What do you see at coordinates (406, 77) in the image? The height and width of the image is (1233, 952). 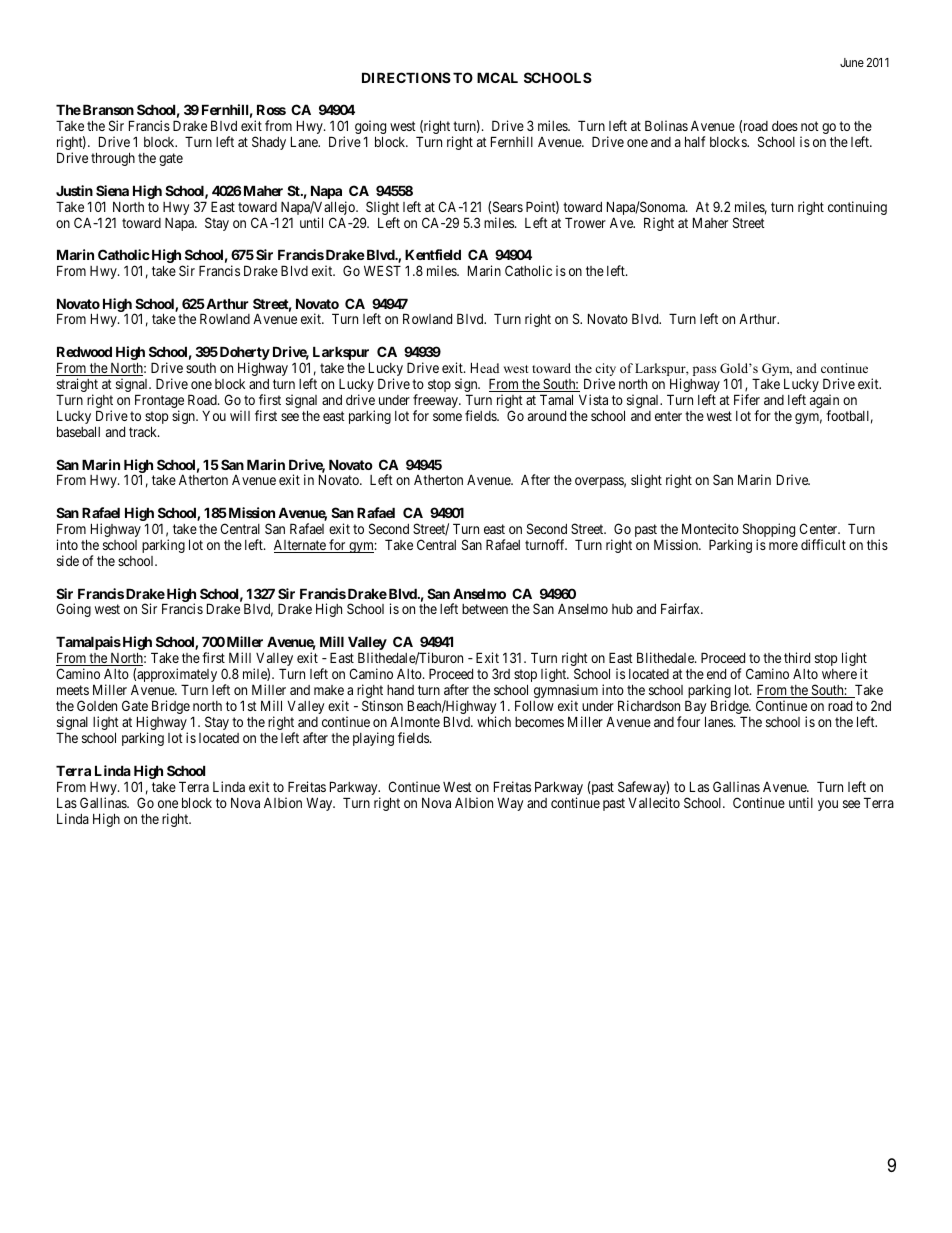 I see `DIRECTIONS` at bounding box center [406, 77].
